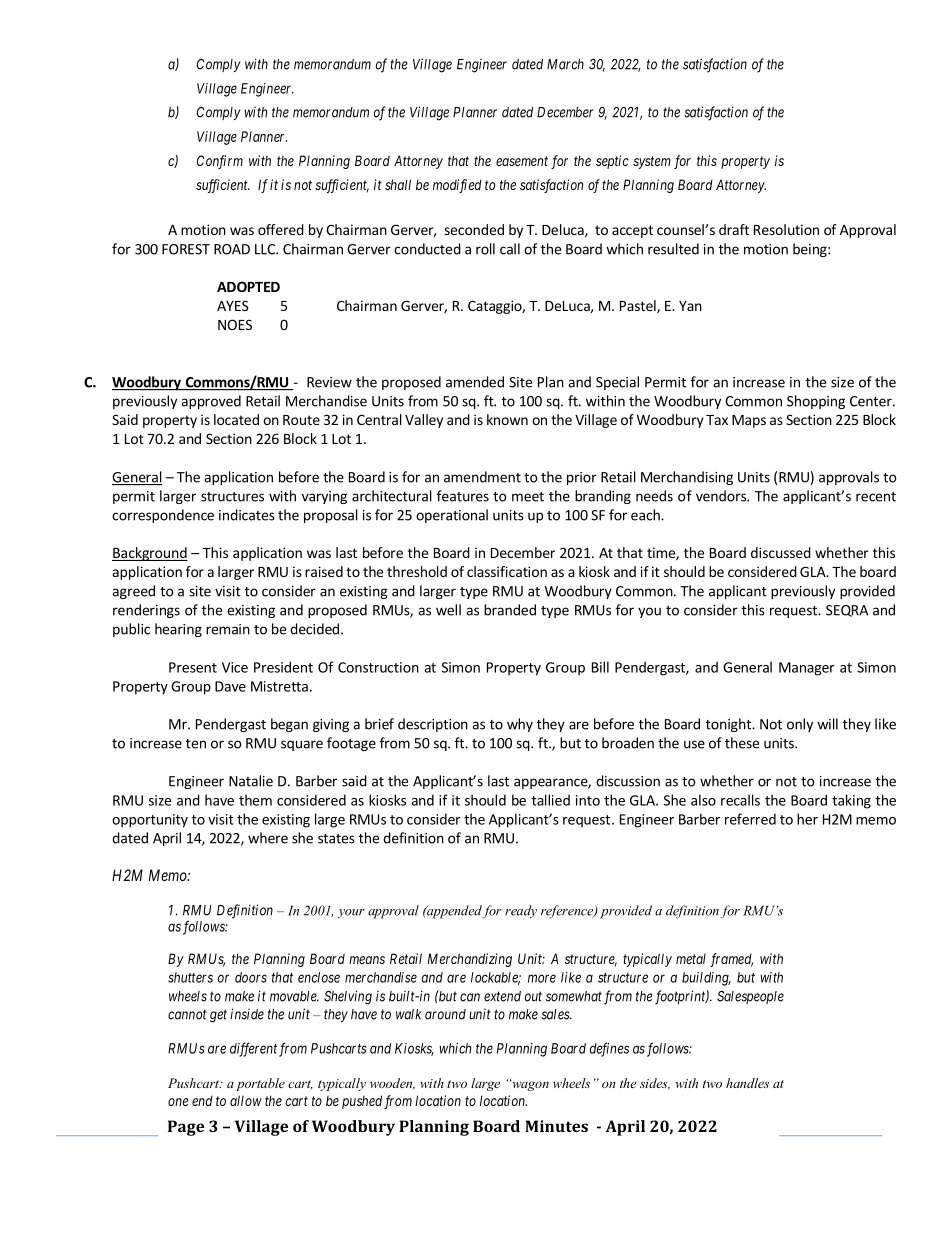 This document has width=952, height=1233. Describe the element at coordinates (565, 64) in the document. I see `March` at that location.
